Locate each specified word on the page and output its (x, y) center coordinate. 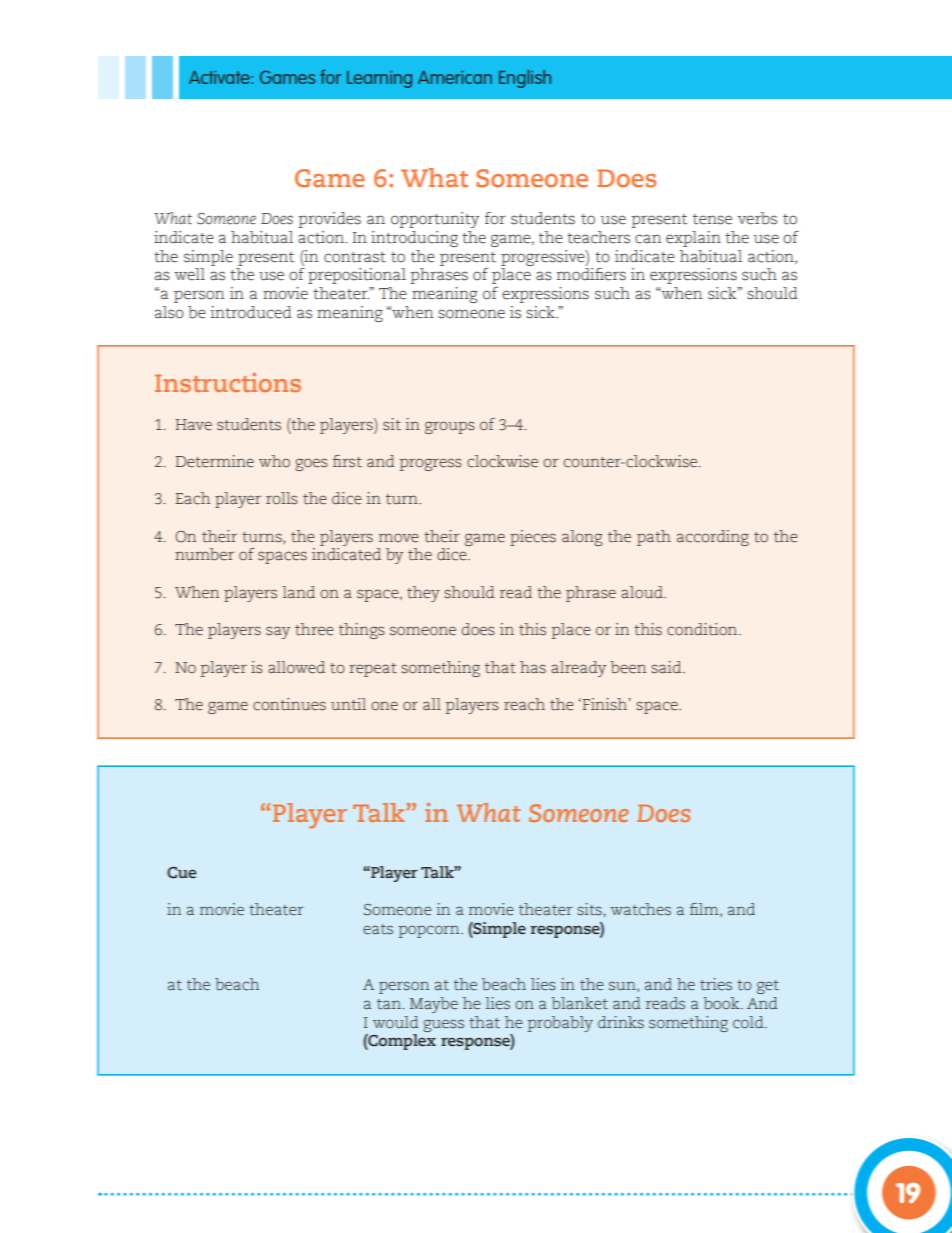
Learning (379, 79)
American (455, 77)
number (204, 554)
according (713, 538)
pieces (533, 538)
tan (390, 1004)
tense (712, 219)
